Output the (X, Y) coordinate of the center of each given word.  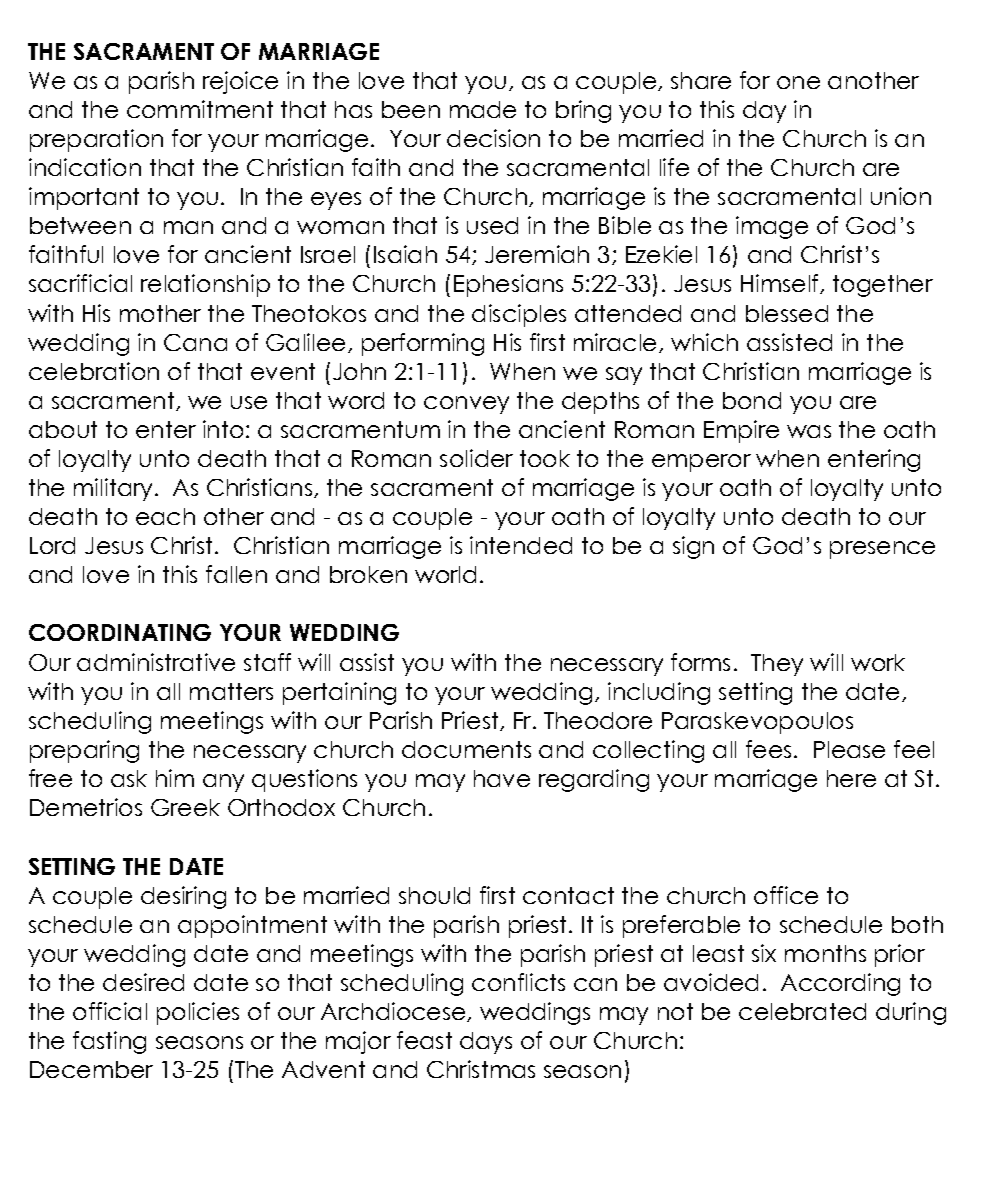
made (483, 109)
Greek (185, 807)
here (851, 778)
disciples (519, 315)
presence (882, 550)
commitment (200, 109)
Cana (195, 342)
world (445, 574)
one (798, 82)
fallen (236, 574)
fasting (109, 1042)
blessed (787, 313)
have (502, 778)
